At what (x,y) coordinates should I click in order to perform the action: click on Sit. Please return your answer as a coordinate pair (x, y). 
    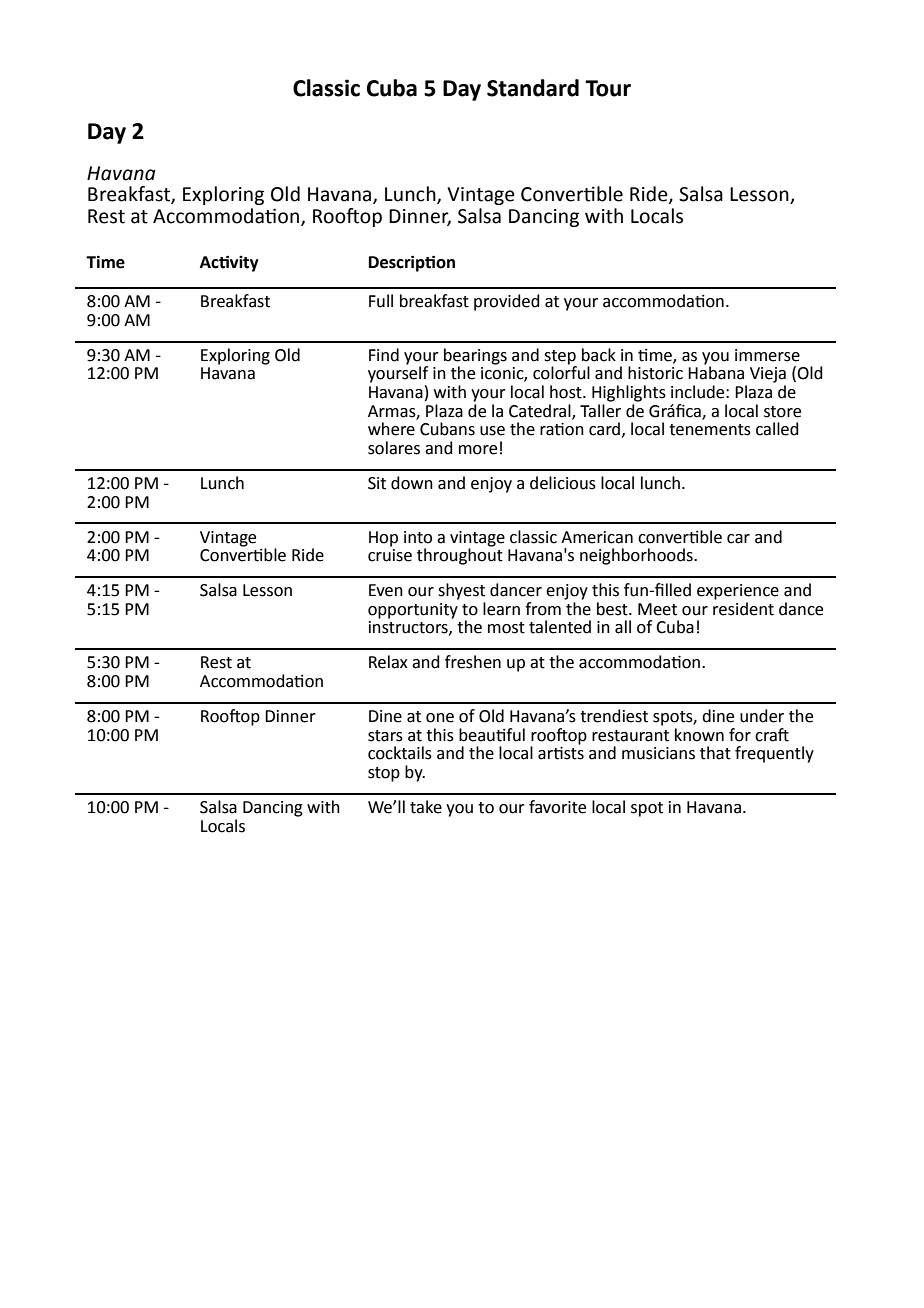
    Looking at the image, I should click on (377, 483).
